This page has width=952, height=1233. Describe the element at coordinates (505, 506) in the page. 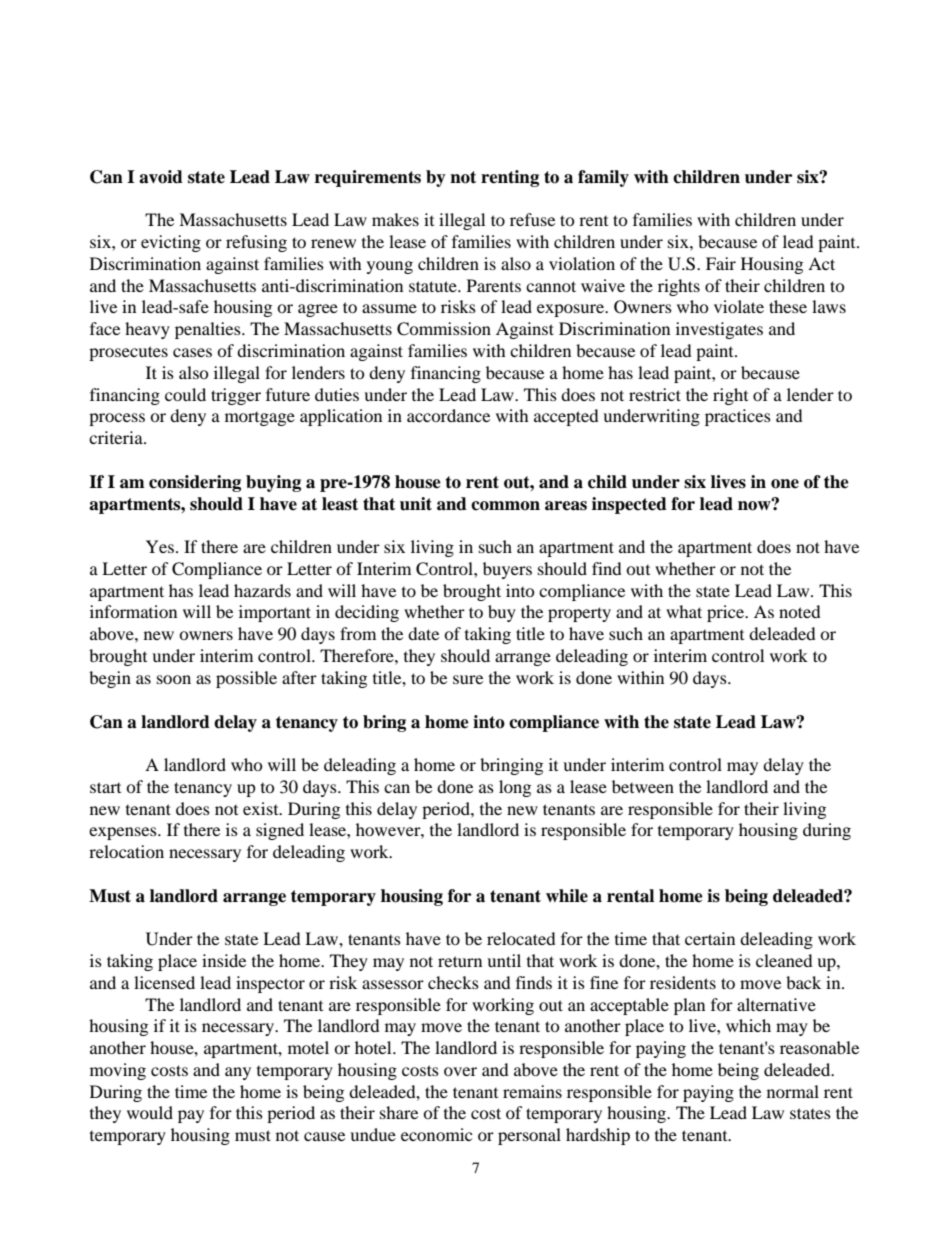

I see `common` at that location.
